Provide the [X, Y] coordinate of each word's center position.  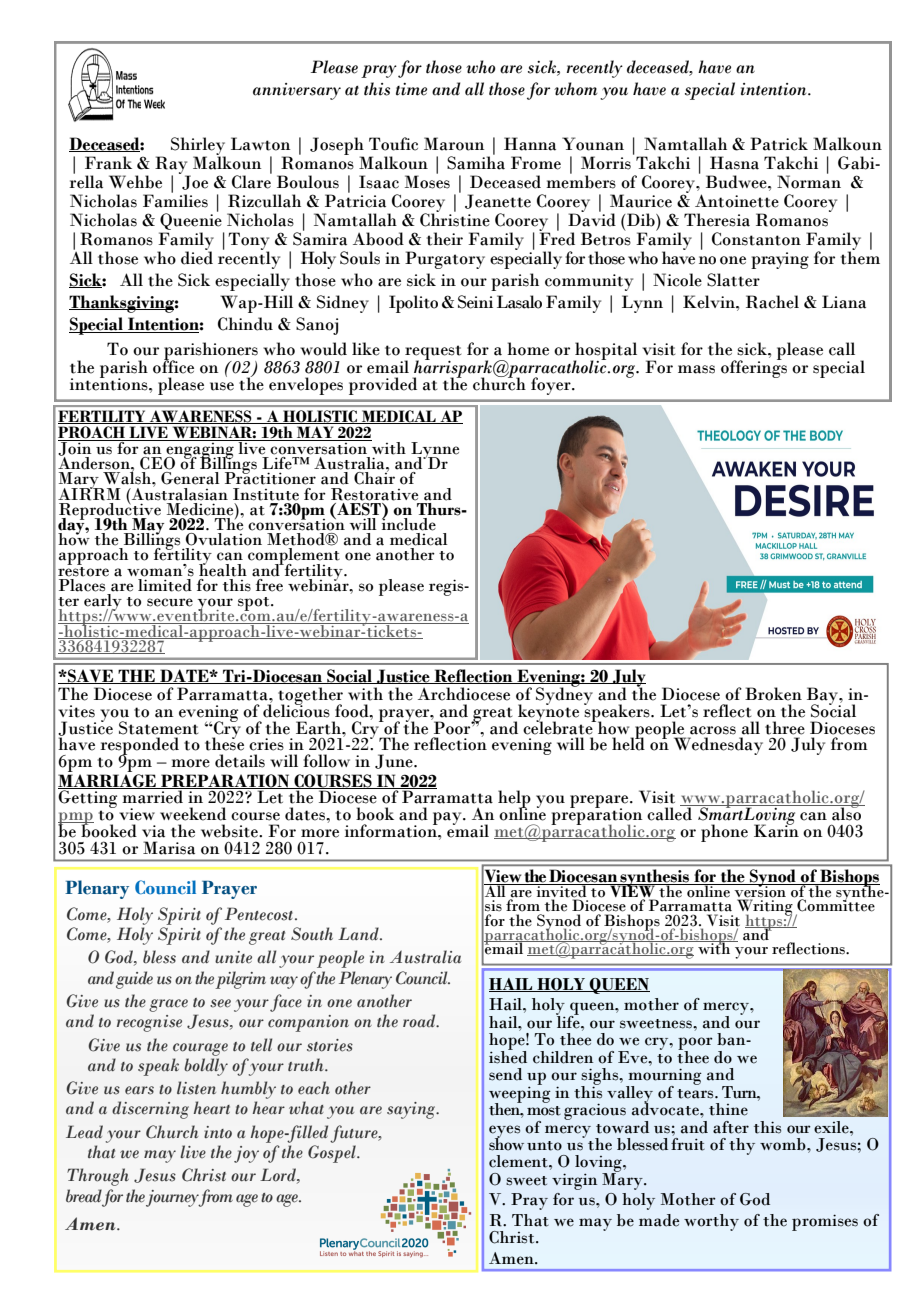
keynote [547, 713]
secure [170, 602]
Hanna [530, 144]
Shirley [198, 147]
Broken [773, 694]
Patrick [779, 144]
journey [172, 1198]
